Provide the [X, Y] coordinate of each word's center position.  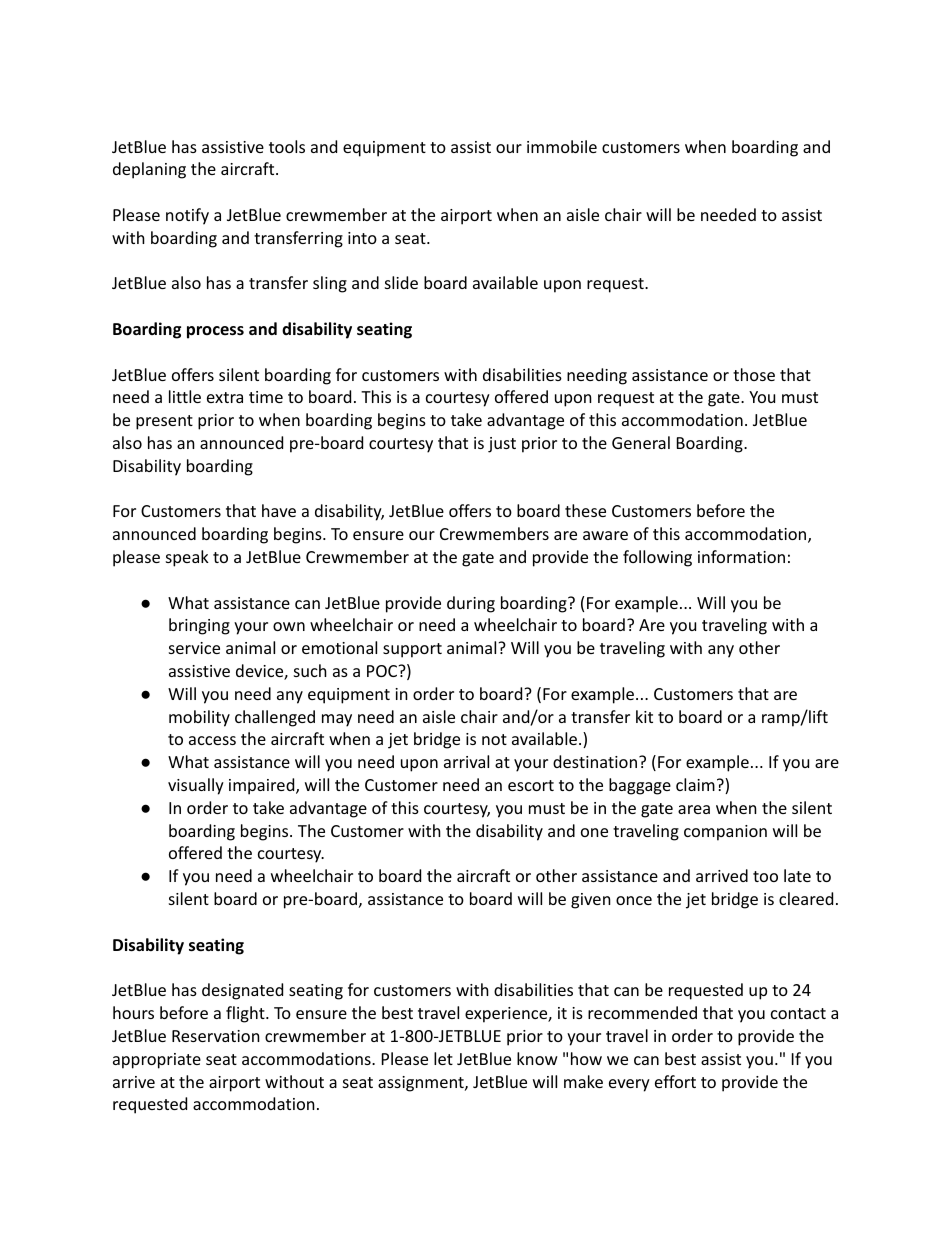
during [471, 604]
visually [196, 786]
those [754, 374]
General [641, 442]
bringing [199, 626]
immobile [562, 146]
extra [225, 397]
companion [725, 833]
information [741, 556]
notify [187, 216]
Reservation [216, 1036]
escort [531, 785]
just [502, 445]
